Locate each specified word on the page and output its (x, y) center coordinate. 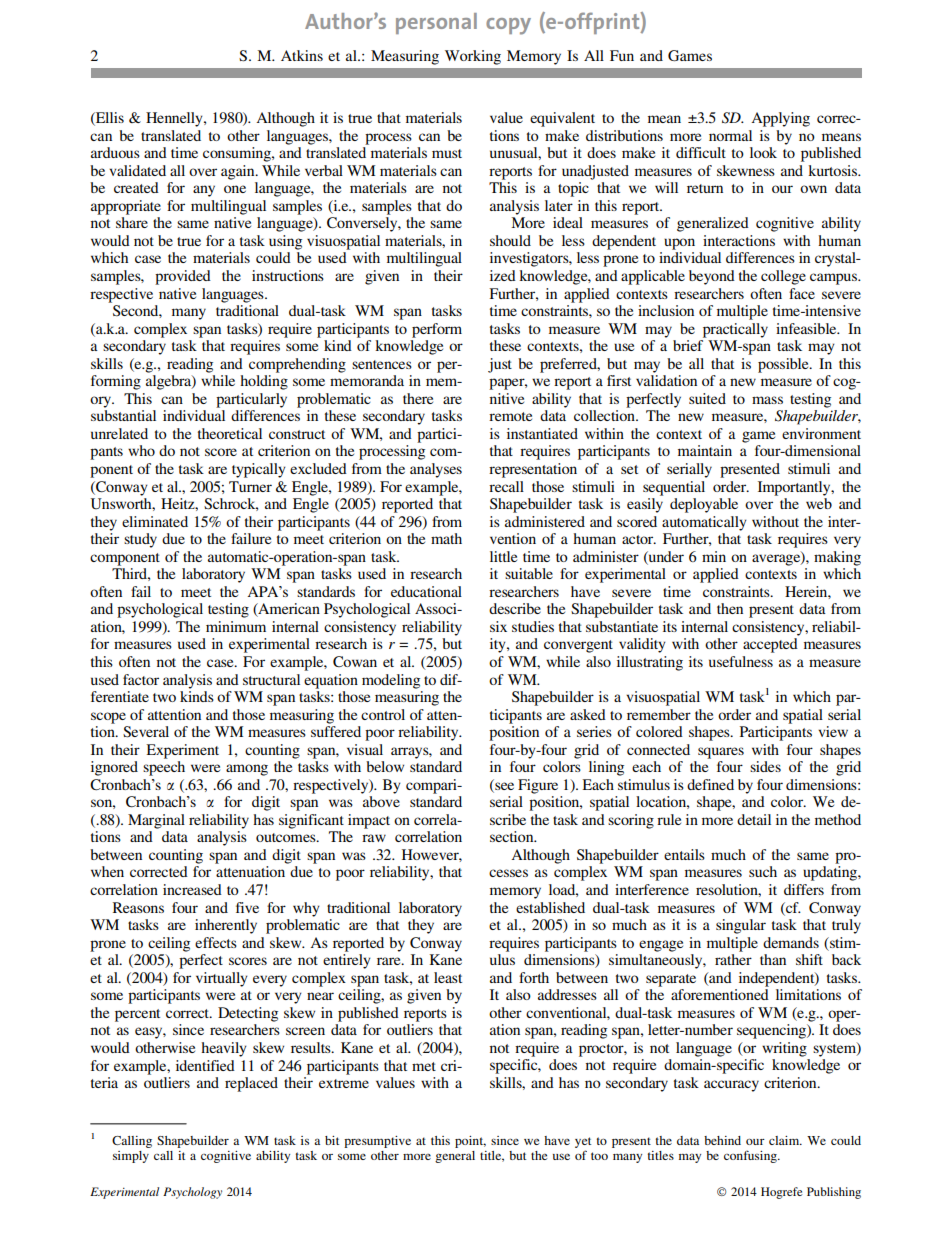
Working (473, 57)
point (470, 1142)
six (498, 626)
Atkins (302, 55)
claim (785, 1140)
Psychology (192, 1193)
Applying (780, 119)
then (730, 608)
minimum (236, 626)
